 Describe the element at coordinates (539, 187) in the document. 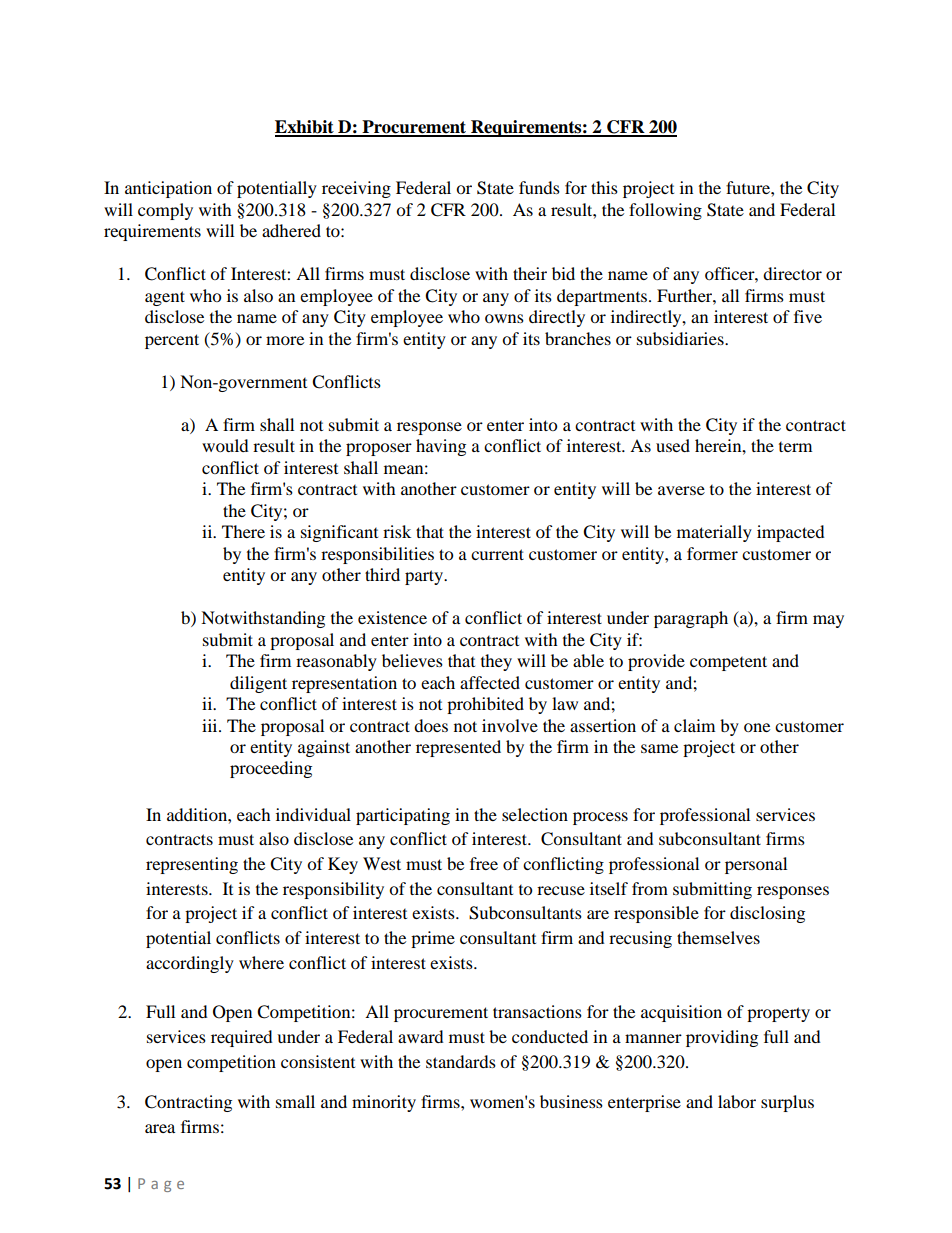

I see `funds` at that location.
